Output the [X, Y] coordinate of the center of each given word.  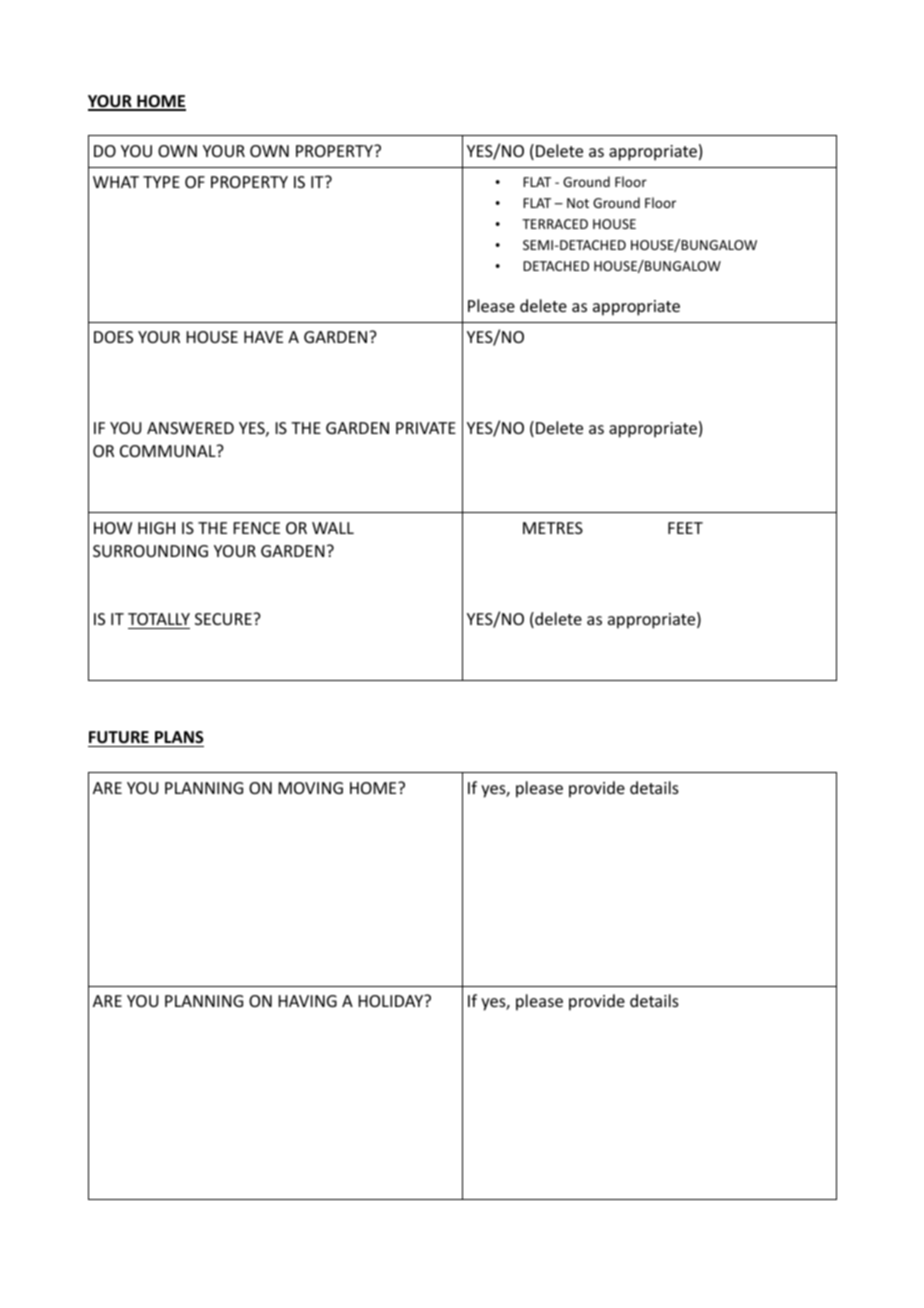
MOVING [311, 788]
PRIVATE [426, 428]
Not [578, 203]
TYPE [161, 182]
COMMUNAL [169, 451]
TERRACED [555, 224]
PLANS [178, 739]
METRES [553, 528]
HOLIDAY [392, 1001]
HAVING [308, 1001]
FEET [685, 528]
